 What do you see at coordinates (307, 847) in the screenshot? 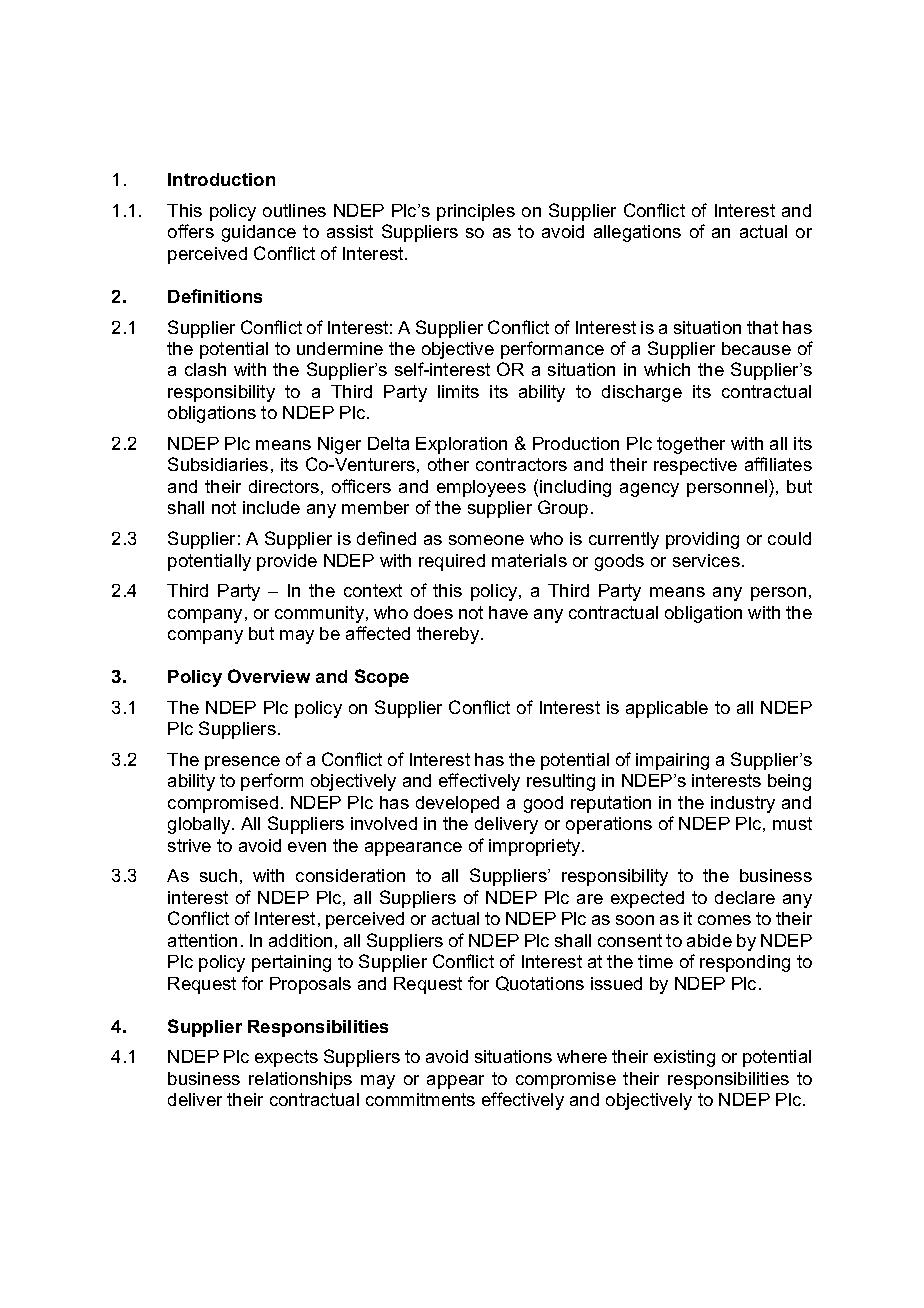
I see `even` at bounding box center [307, 847].
